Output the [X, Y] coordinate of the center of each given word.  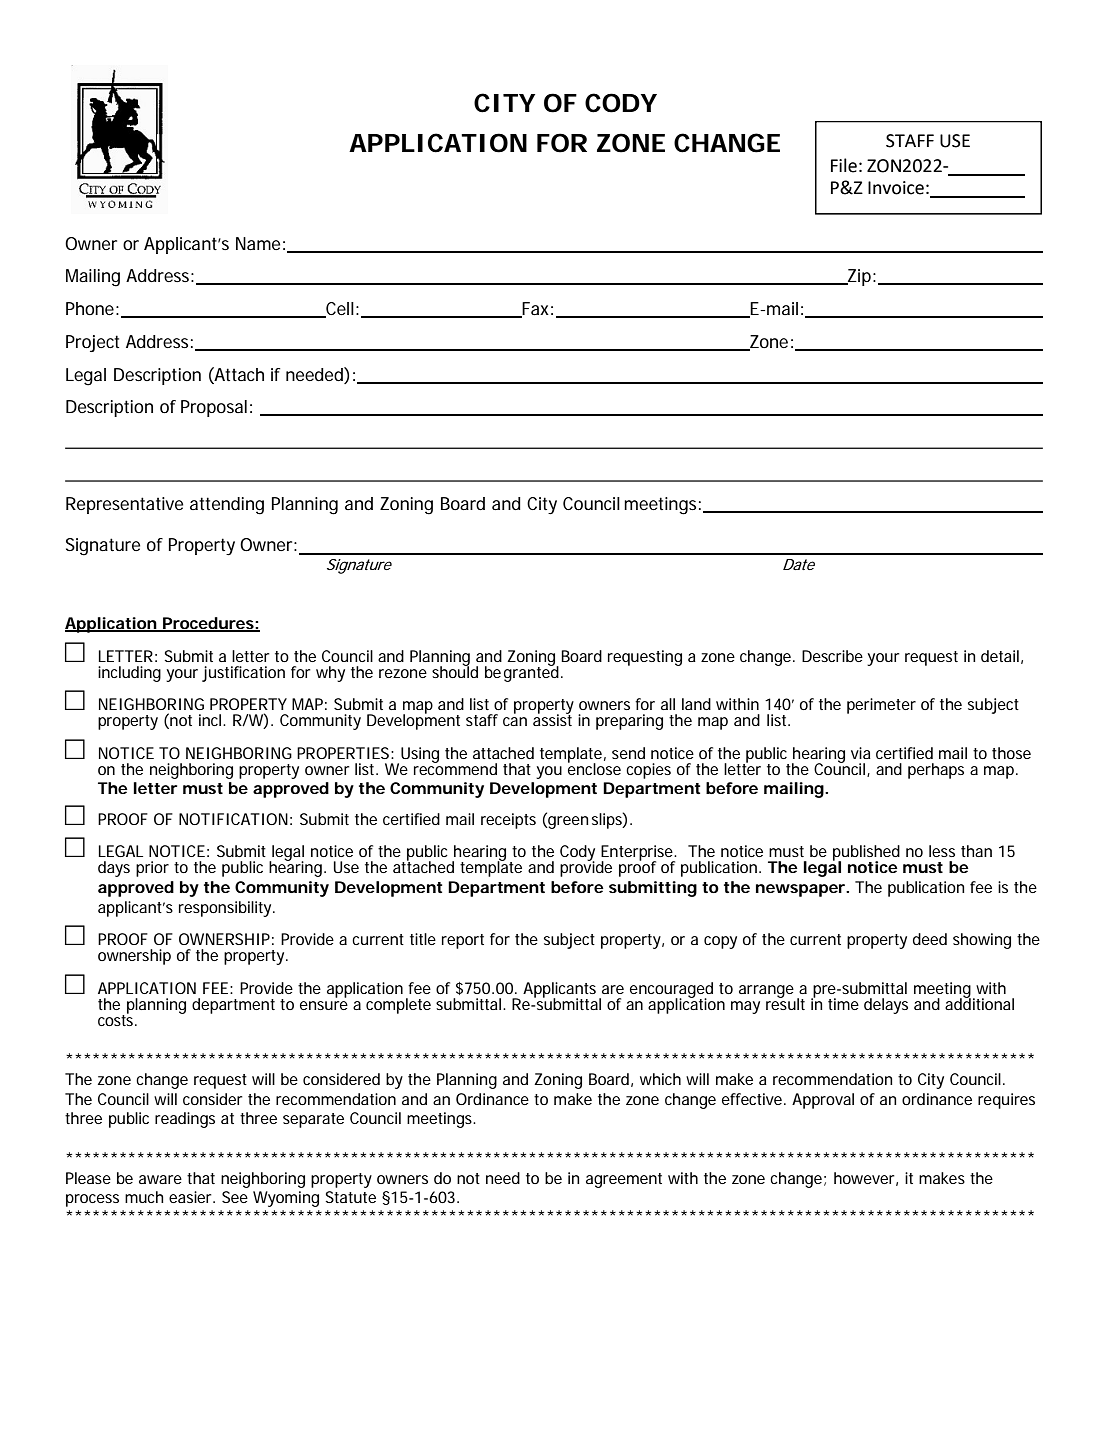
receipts [508, 821]
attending [227, 506]
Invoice [896, 188]
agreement [624, 1180]
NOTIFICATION [233, 819]
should [455, 671]
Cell [339, 310]
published [866, 854]
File [844, 165]
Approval [823, 1101]
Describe [832, 656]
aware [160, 1179]
